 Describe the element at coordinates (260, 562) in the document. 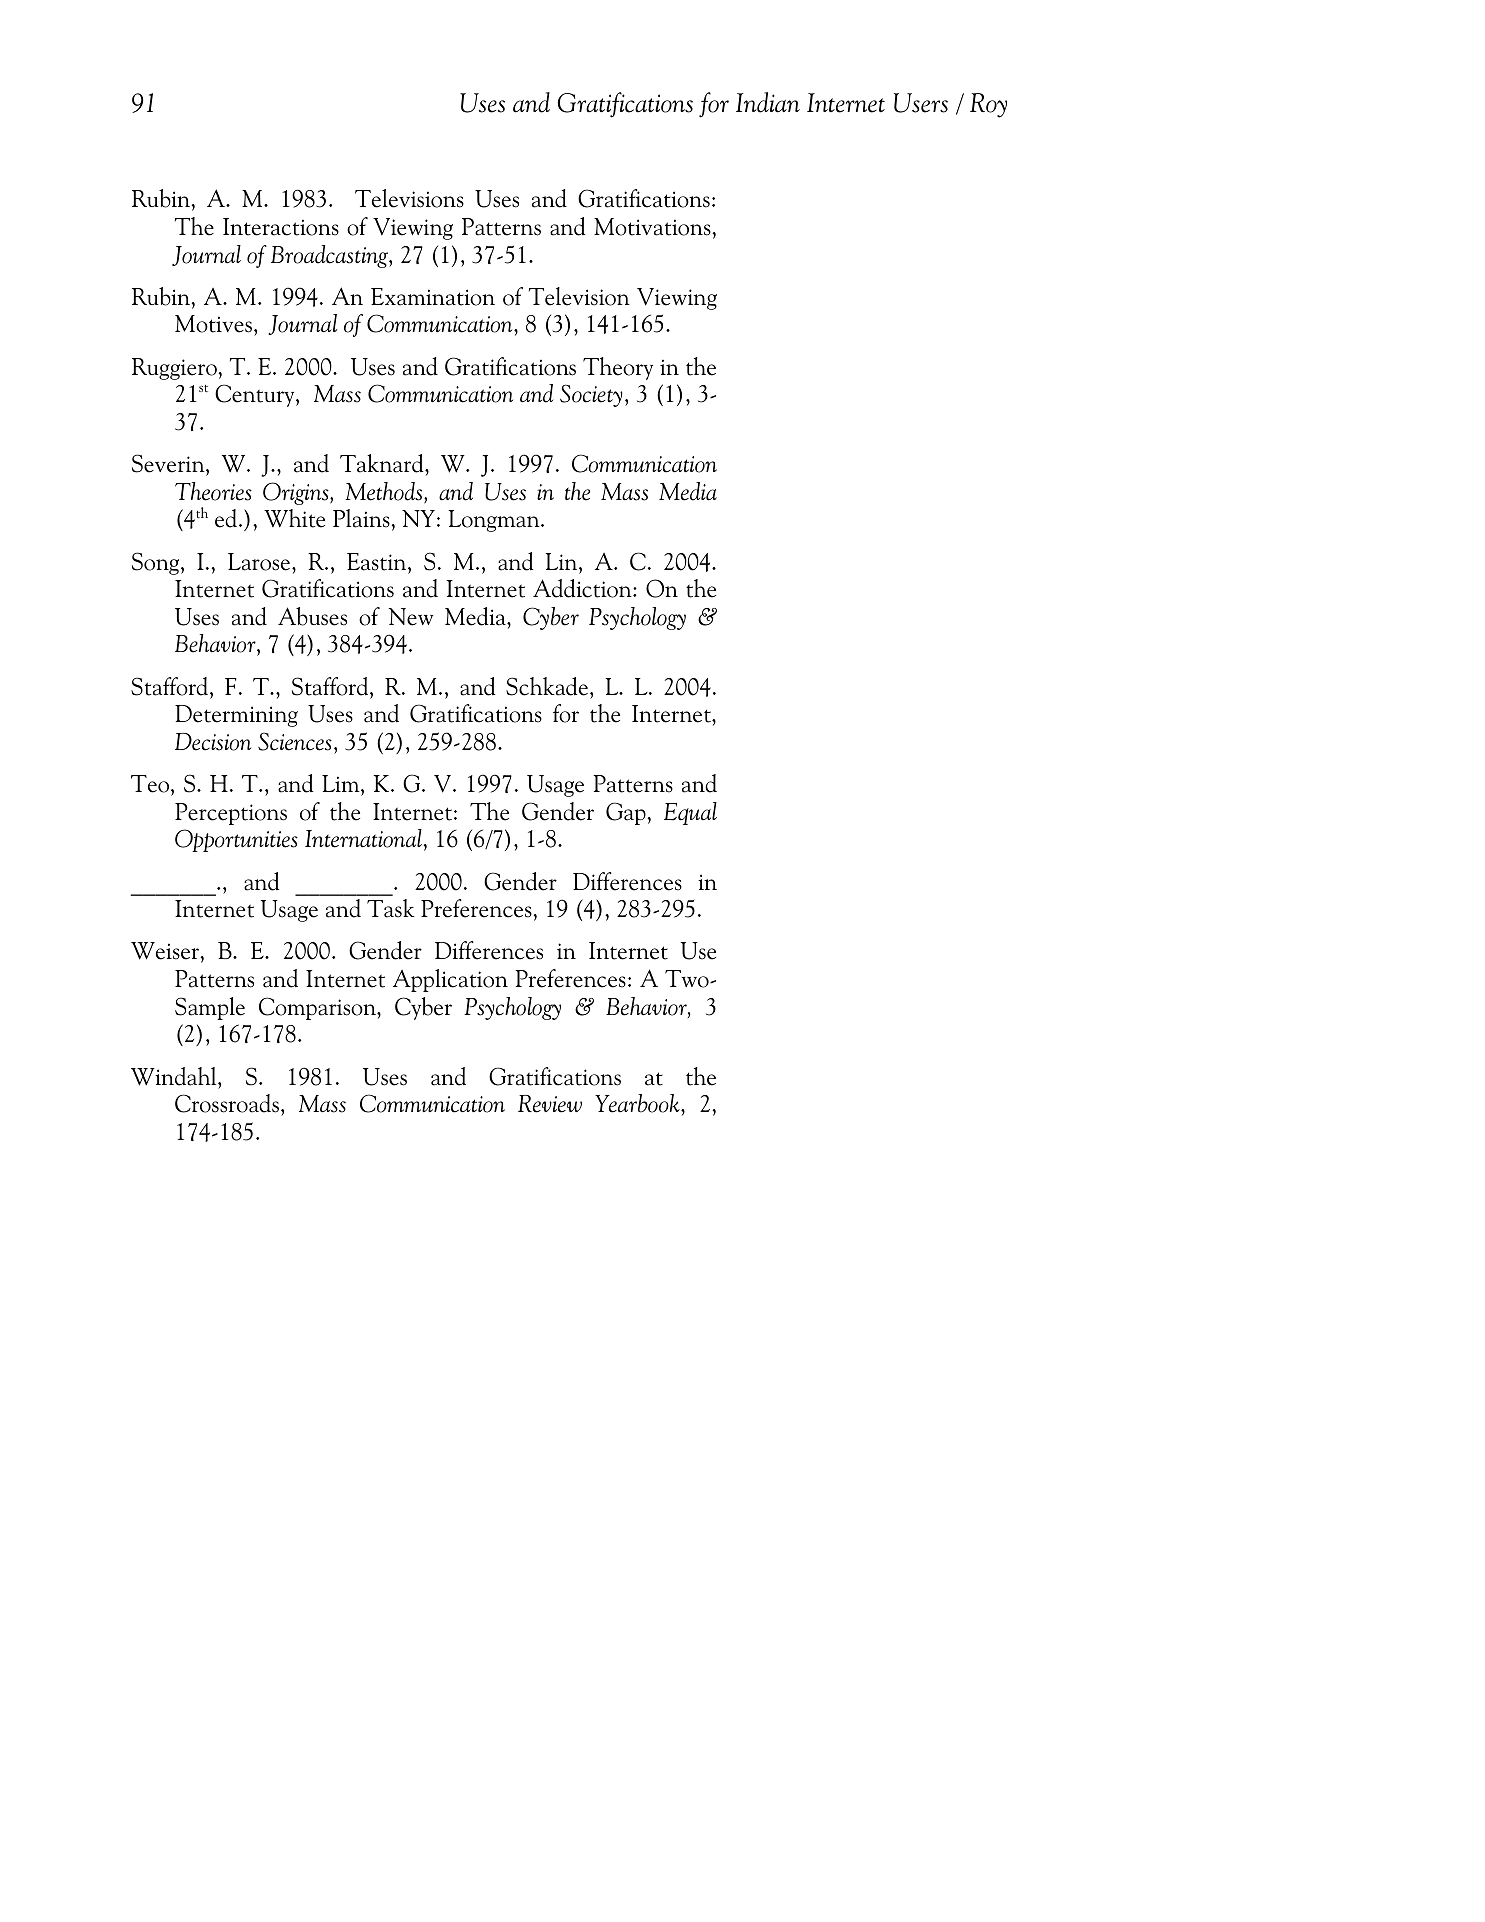

I see `Larose` at that location.
